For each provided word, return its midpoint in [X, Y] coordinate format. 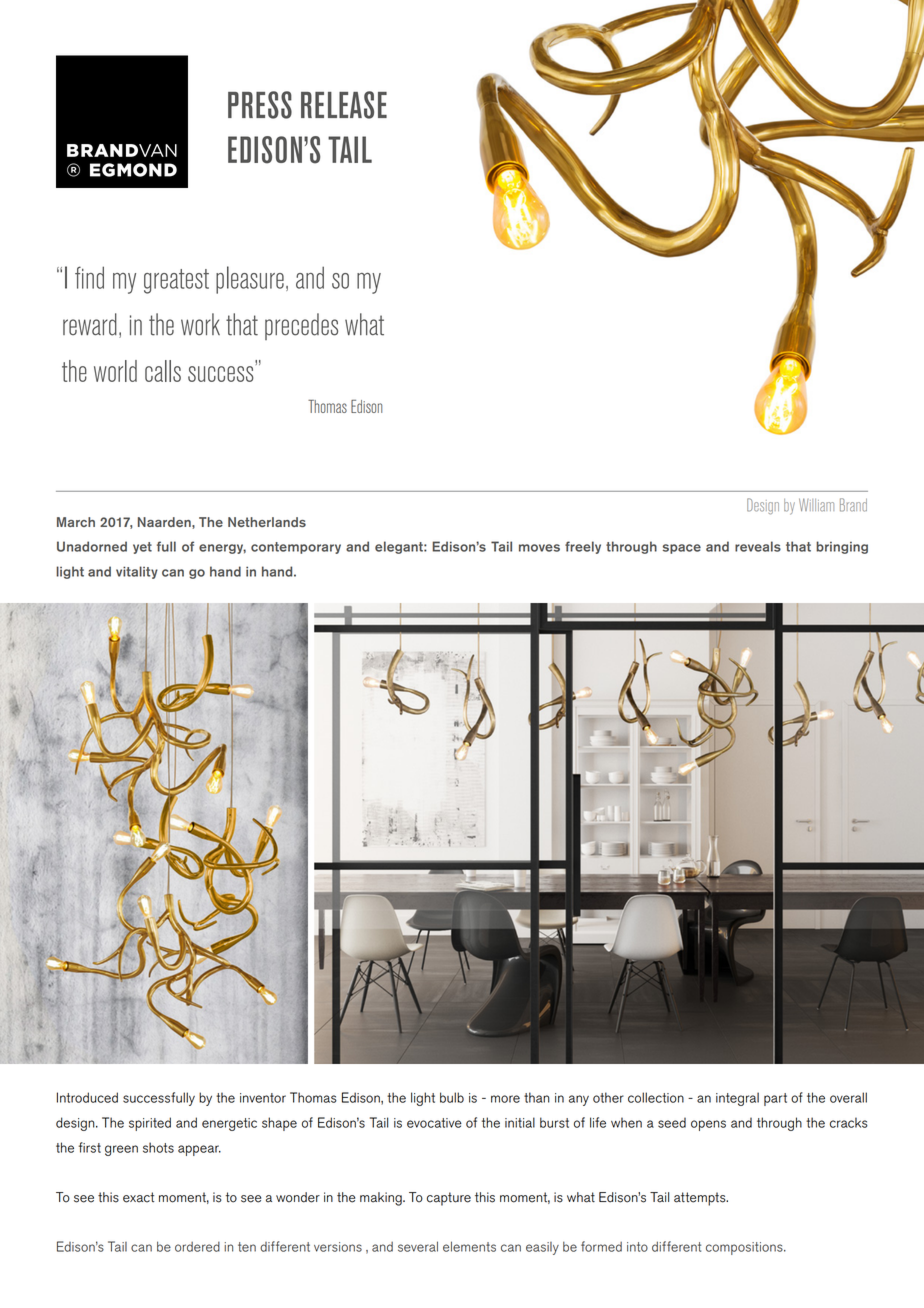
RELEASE [344, 105]
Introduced [87, 1097]
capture [449, 1199]
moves [539, 548]
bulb [452, 1097]
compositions [745, 1248]
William [816, 504]
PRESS [260, 105]
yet [142, 548]
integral [737, 1099]
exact [138, 1197]
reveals [758, 546]
